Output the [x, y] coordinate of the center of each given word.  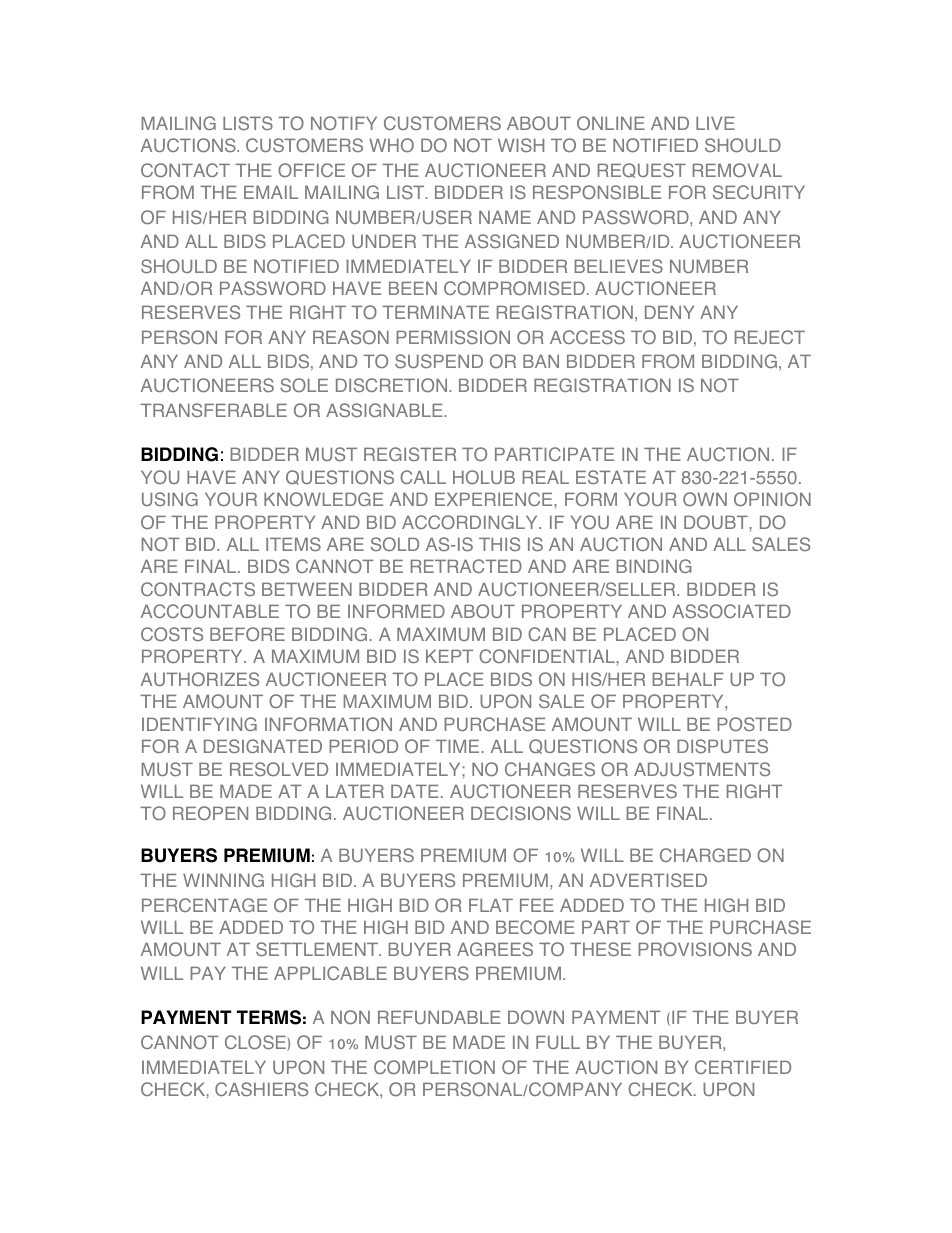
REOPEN [210, 813]
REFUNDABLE [439, 1017]
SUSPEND [439, 361]
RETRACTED [466, 566]
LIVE [715, 123]
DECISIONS [521, 813]
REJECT [770, 337]
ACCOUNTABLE [210, 611]
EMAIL [271, 192]
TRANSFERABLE [213, 410]
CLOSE [256, 1043]
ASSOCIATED [731, 611]
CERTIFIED [743, 1067]
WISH [521, 145]
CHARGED [705, 855]
